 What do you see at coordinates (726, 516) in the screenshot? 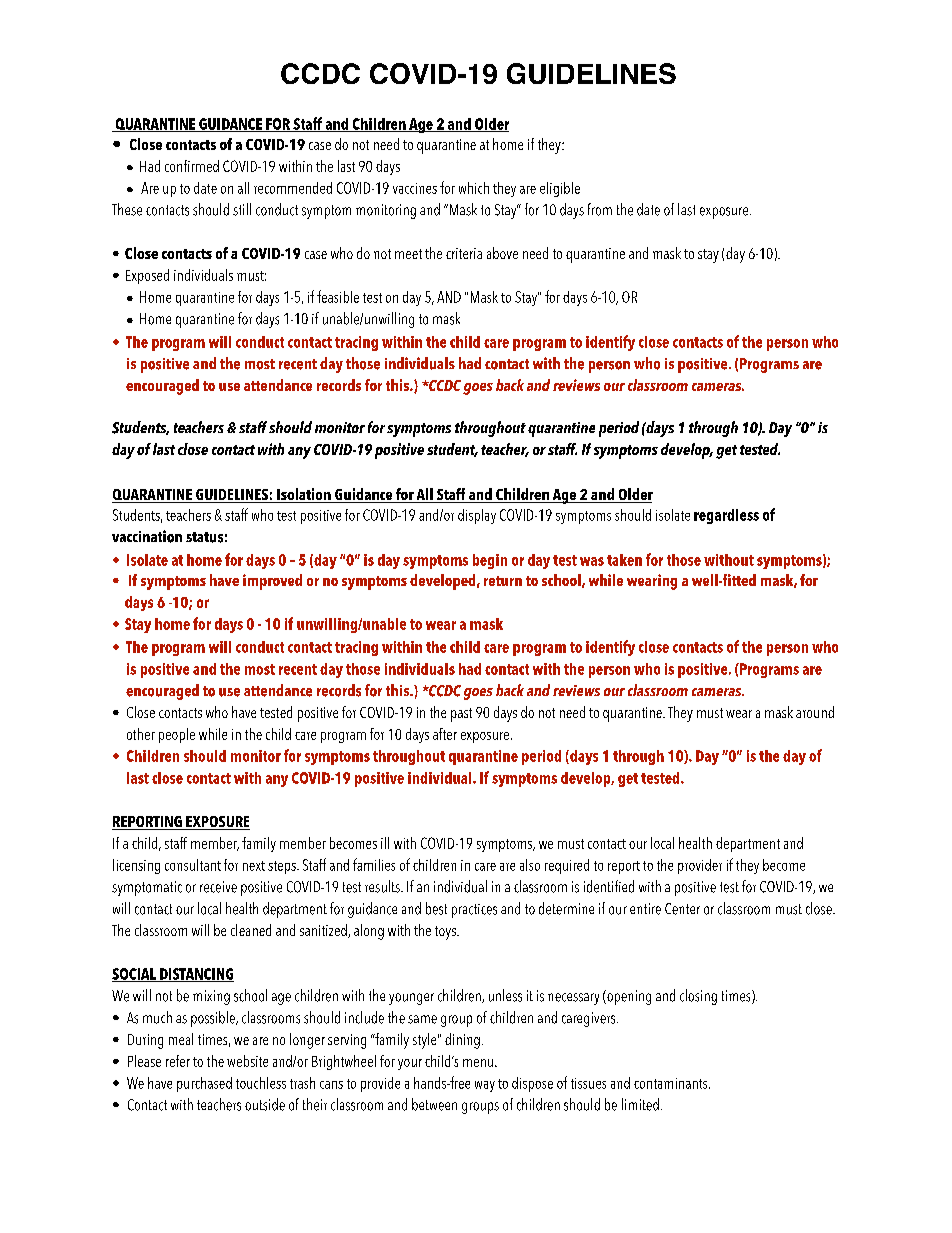
I see `regardless` at bounding box center [726, 516].
